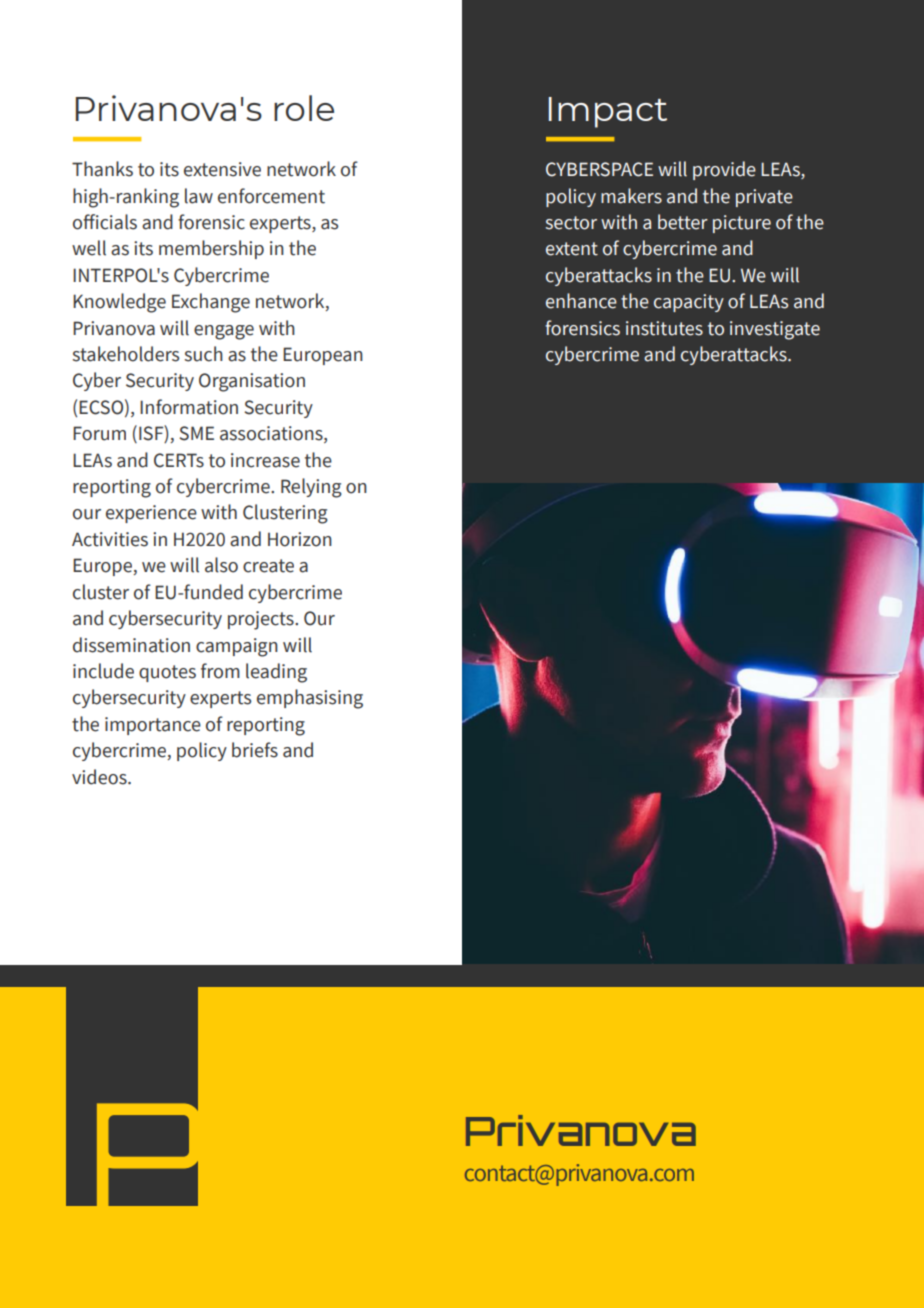 This image has width=924, height=1308. I want to click on SME, so click(196, 433).
